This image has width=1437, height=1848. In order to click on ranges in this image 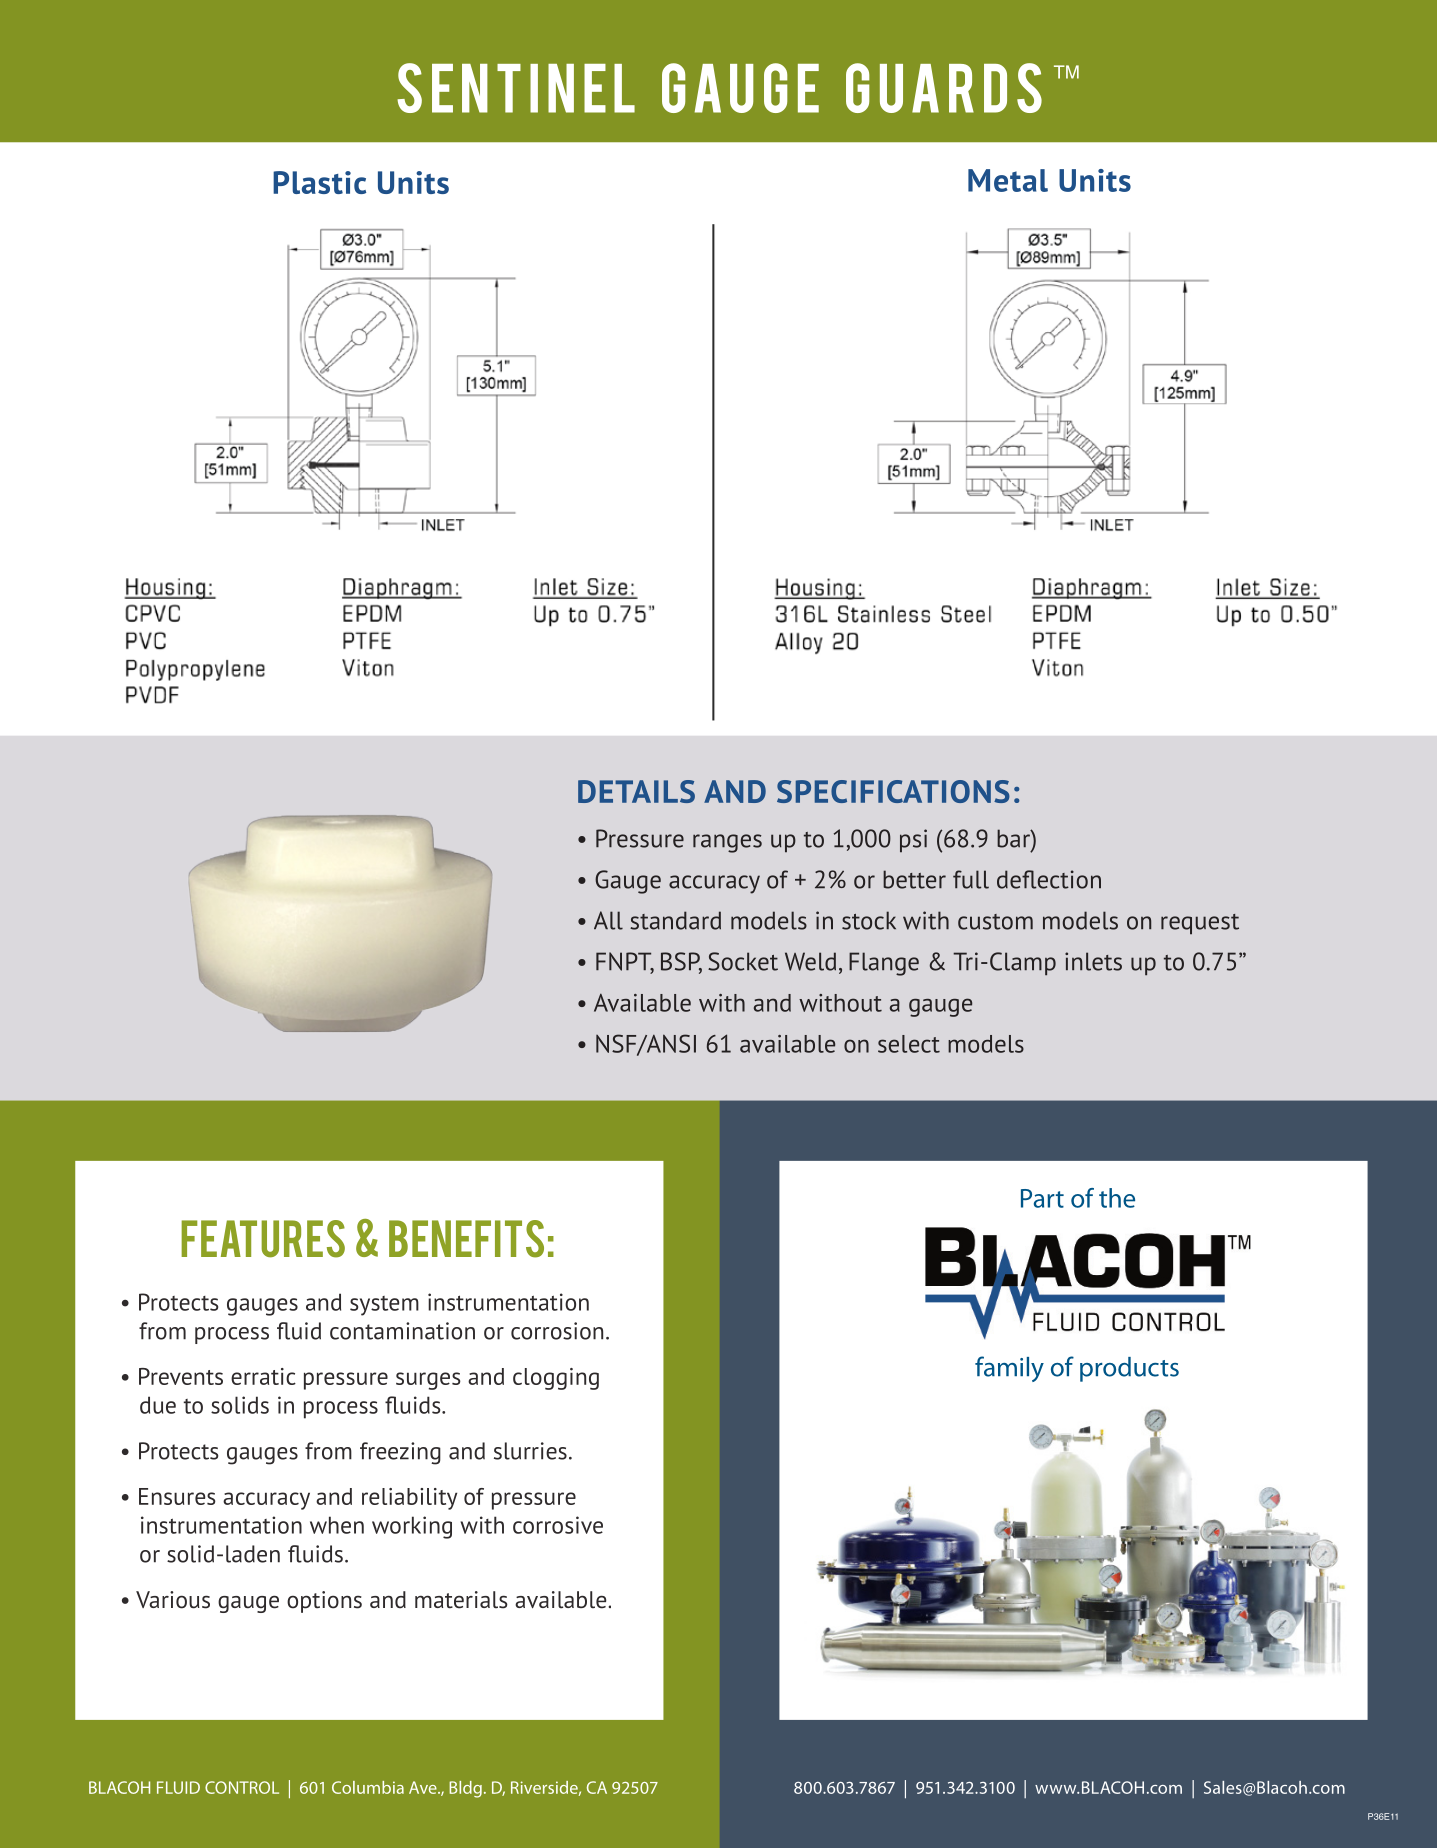, I will do `click(727, 843)`.
